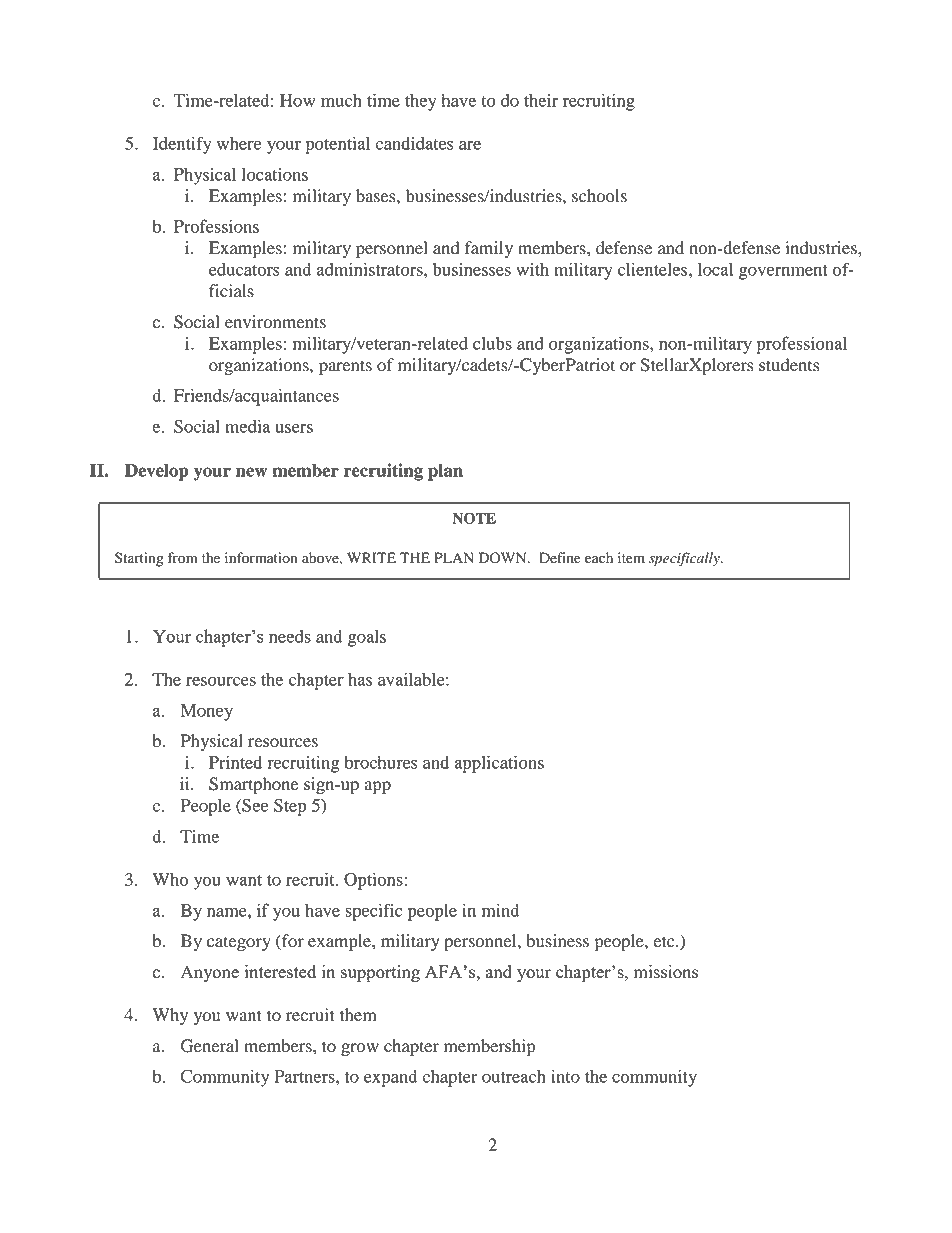 This document has width=952, height=1233. What do you see at coordinates (247, 426) in the document?
I see `media` at bounding box center [247, 426].
